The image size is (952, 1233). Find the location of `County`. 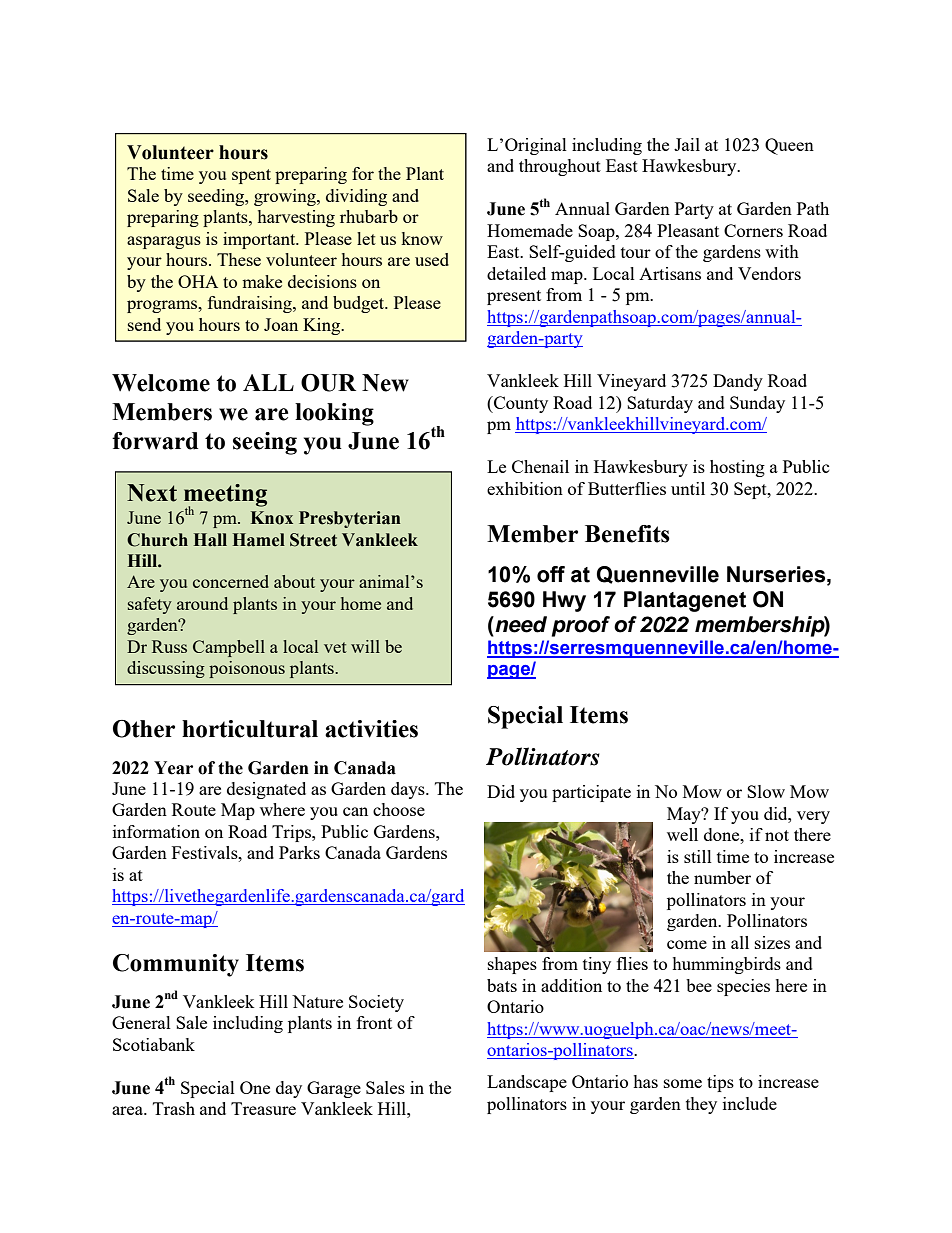

County is located at coordinates (520, 404).
